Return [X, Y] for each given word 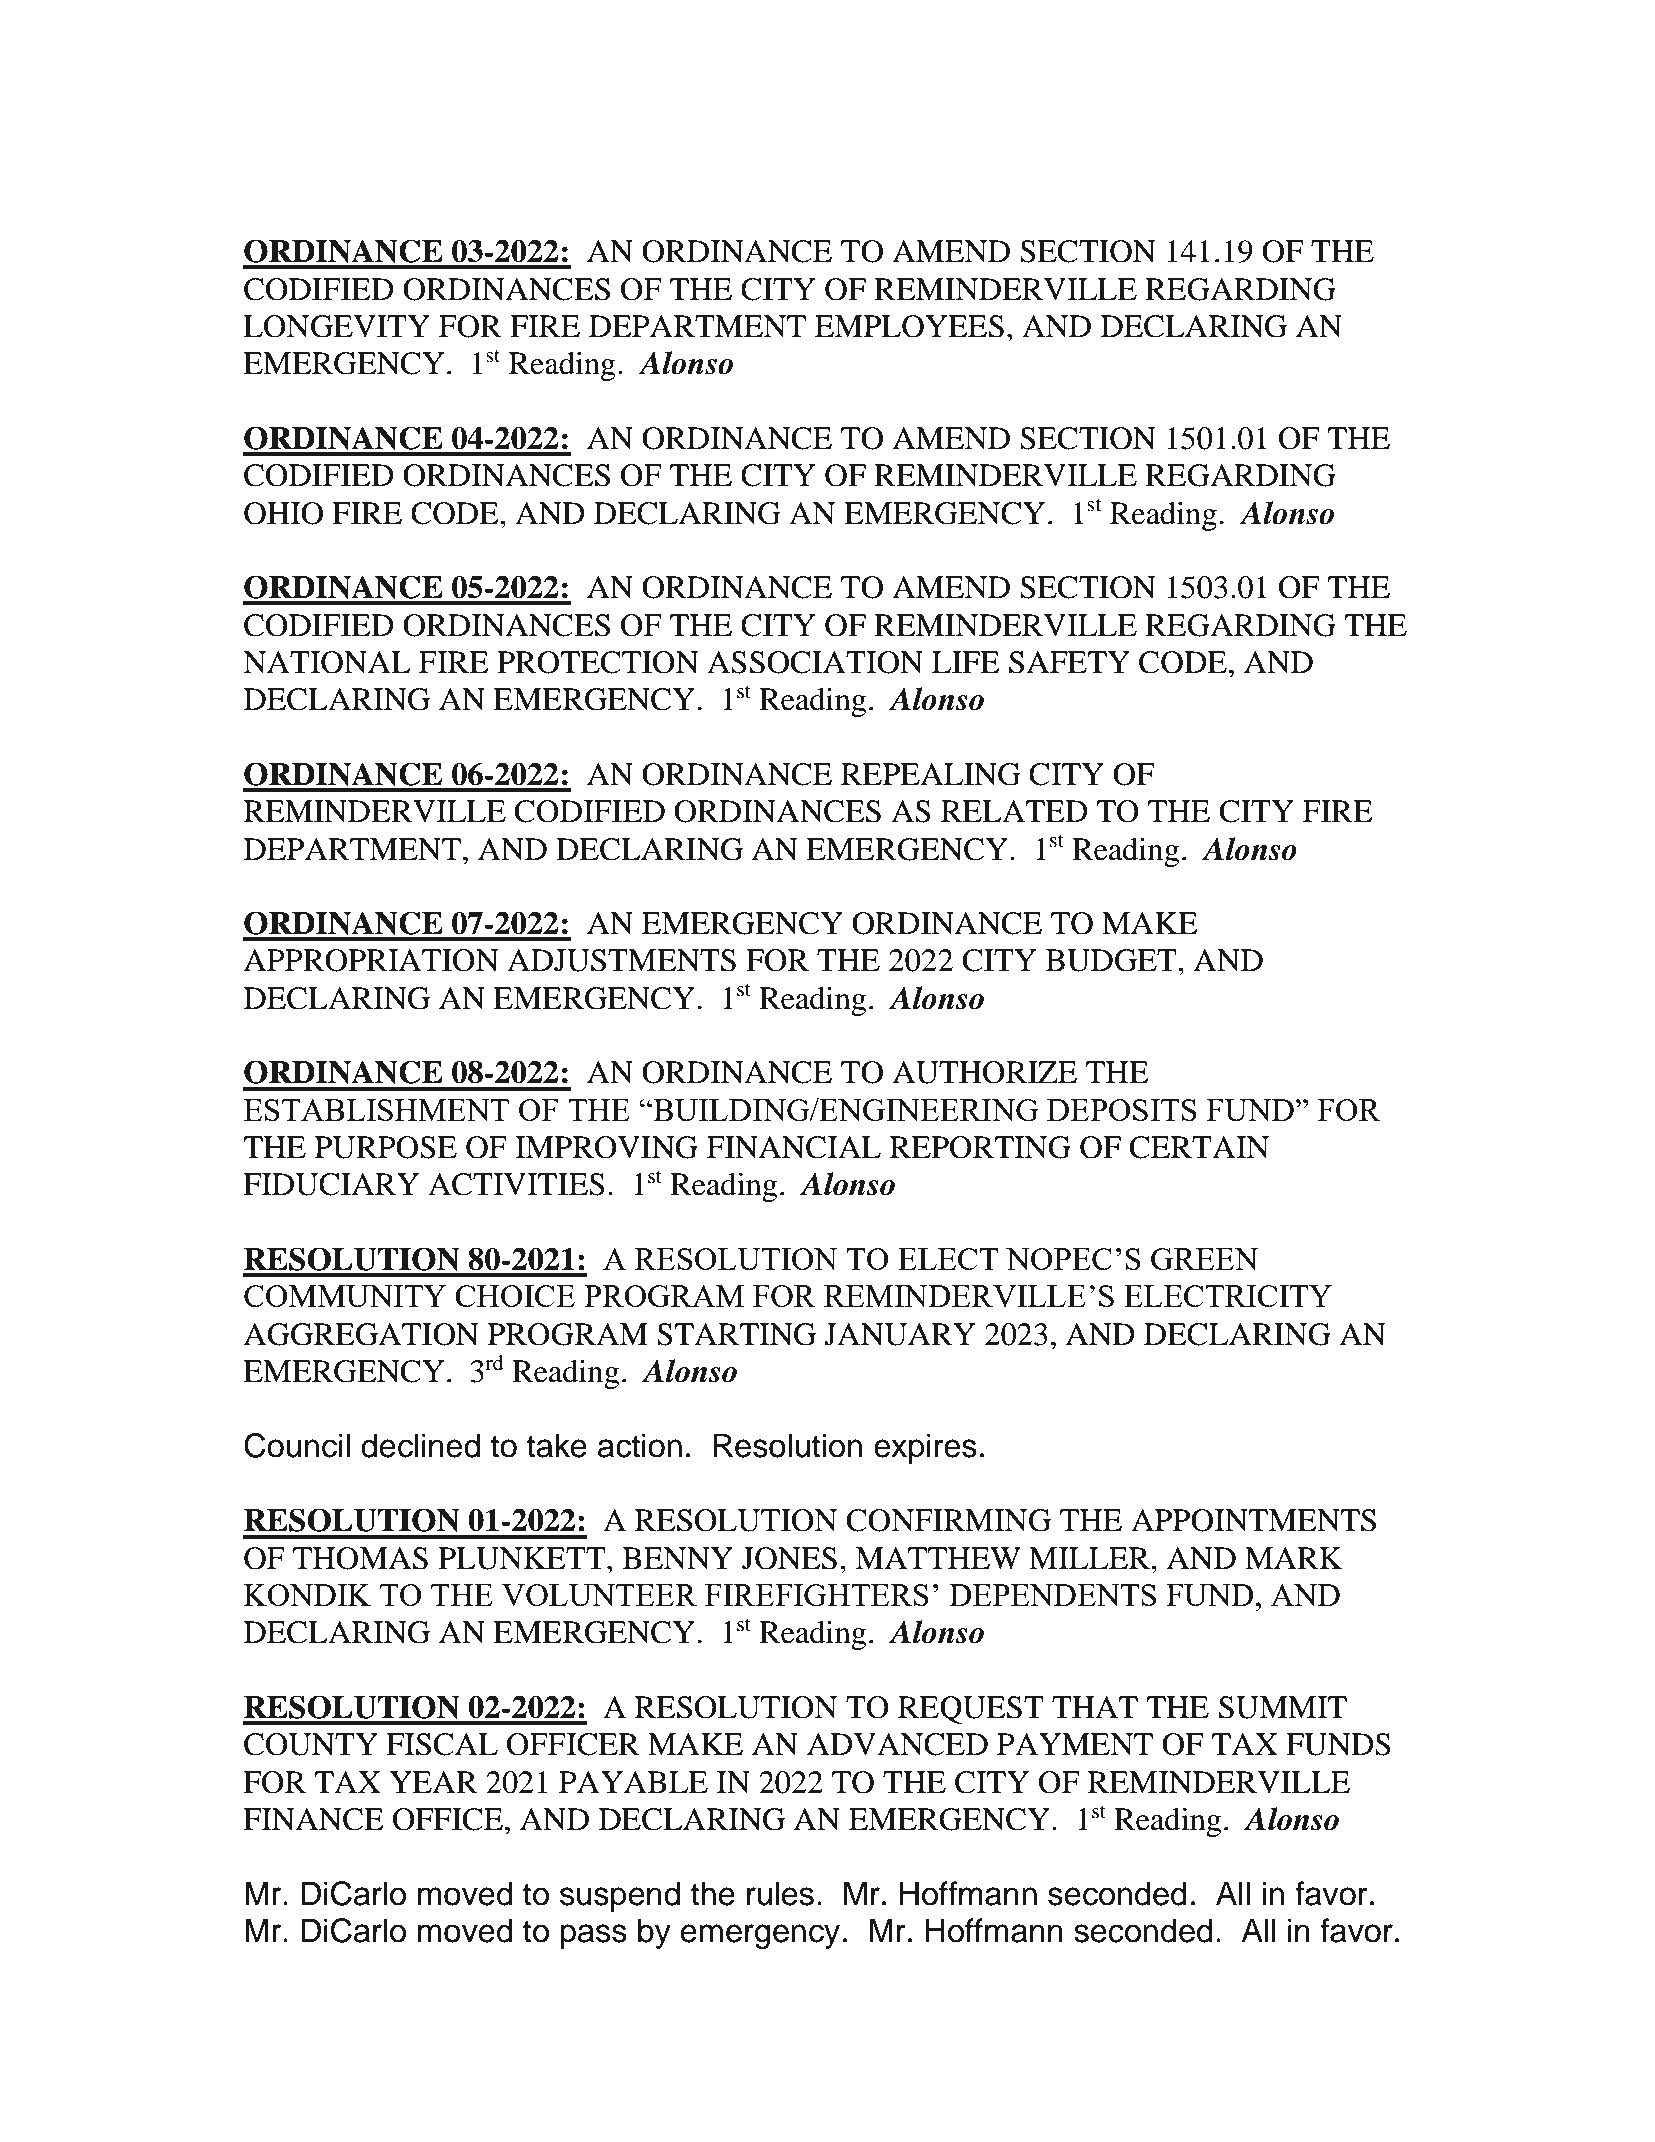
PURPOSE [386, 1147]
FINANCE [313, 1819]
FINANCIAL [794, 1147]
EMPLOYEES [909, 326]
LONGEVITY [336, 326]
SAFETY [1069, 662]
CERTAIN [1199, 1147]
